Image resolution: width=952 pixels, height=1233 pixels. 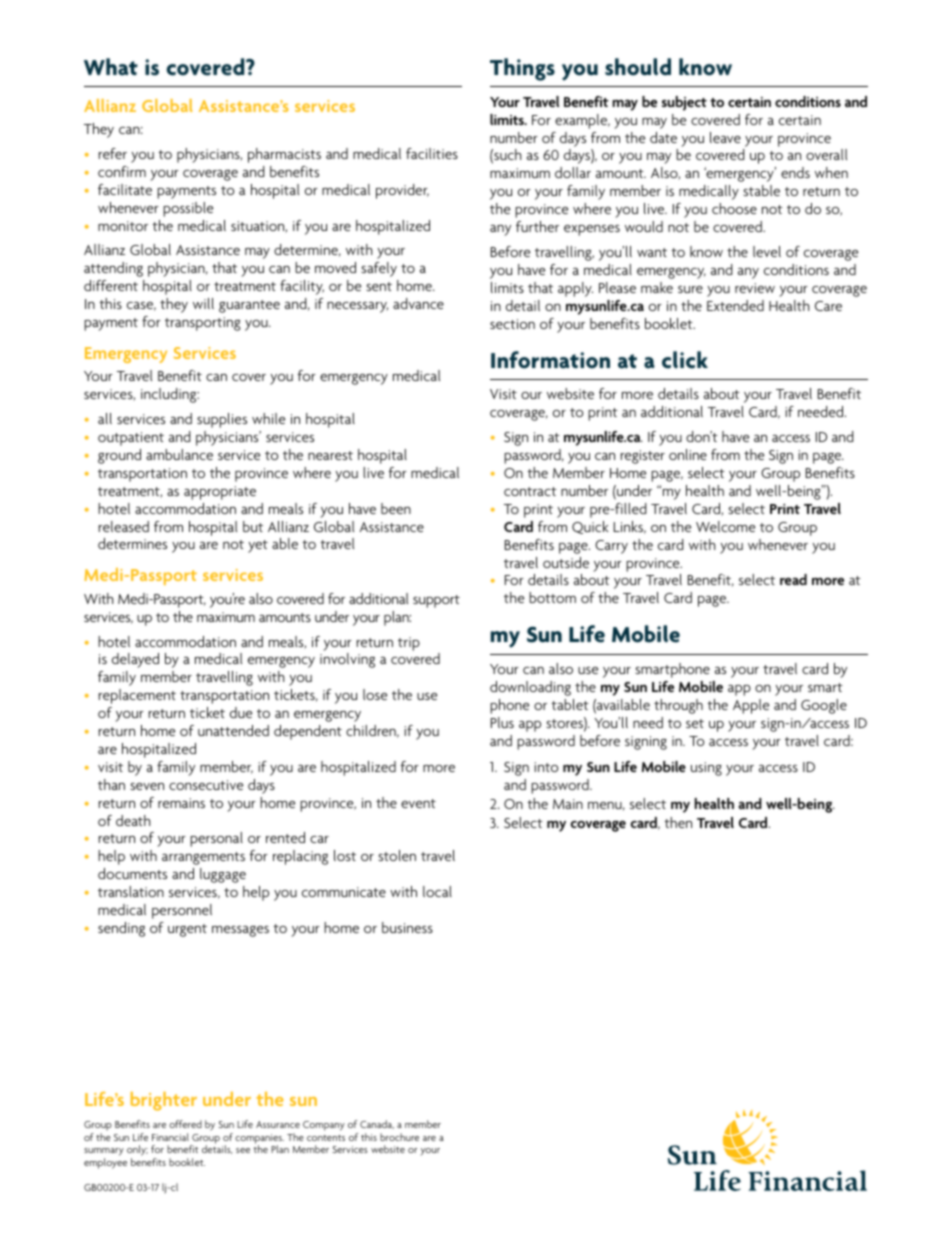 I want to click on using, so click(x=706, y=769).
